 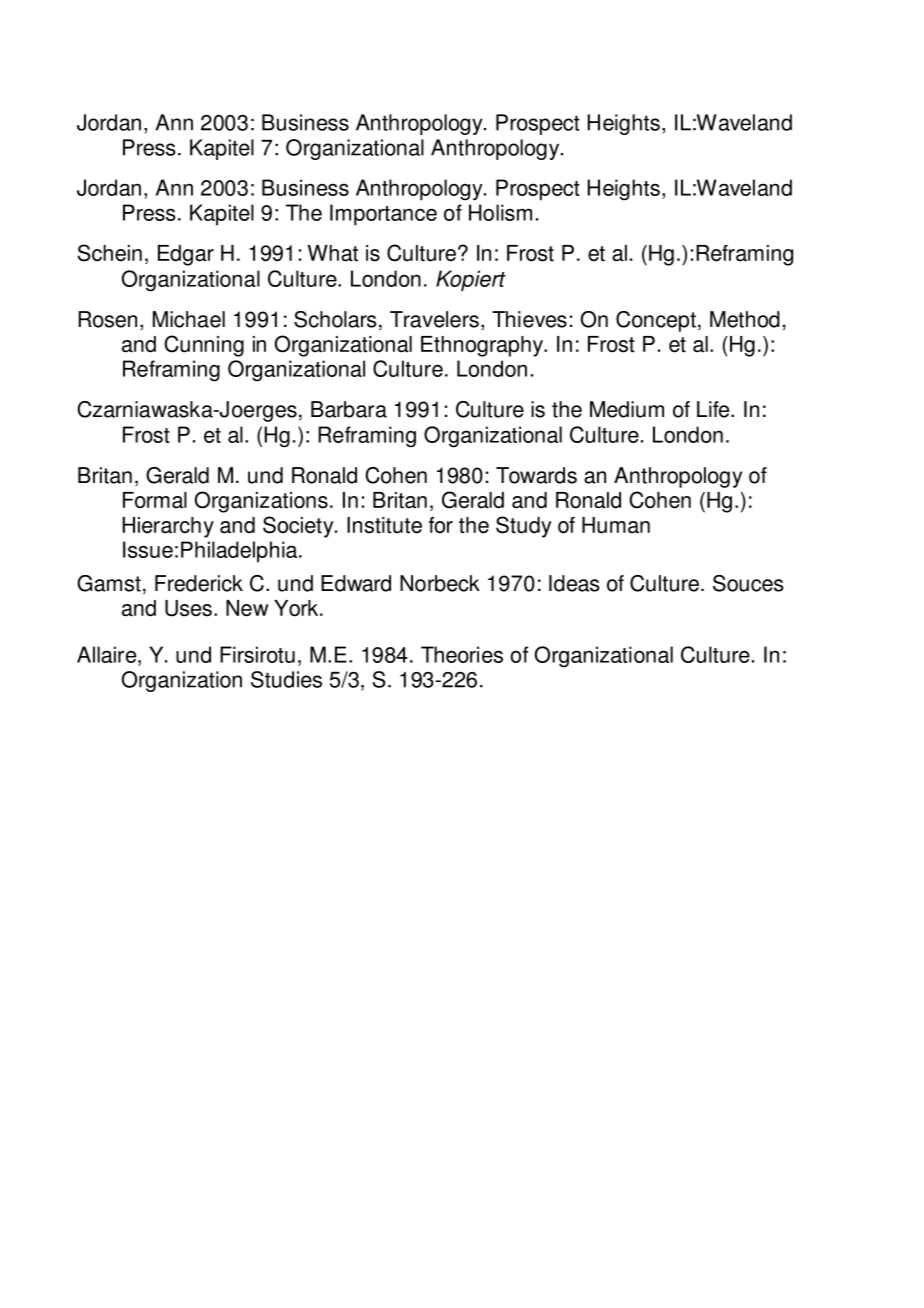 What do you see at coordinates (500, 212) in the screenshot?
I see `Holism` at bounding box center [500, 212].
